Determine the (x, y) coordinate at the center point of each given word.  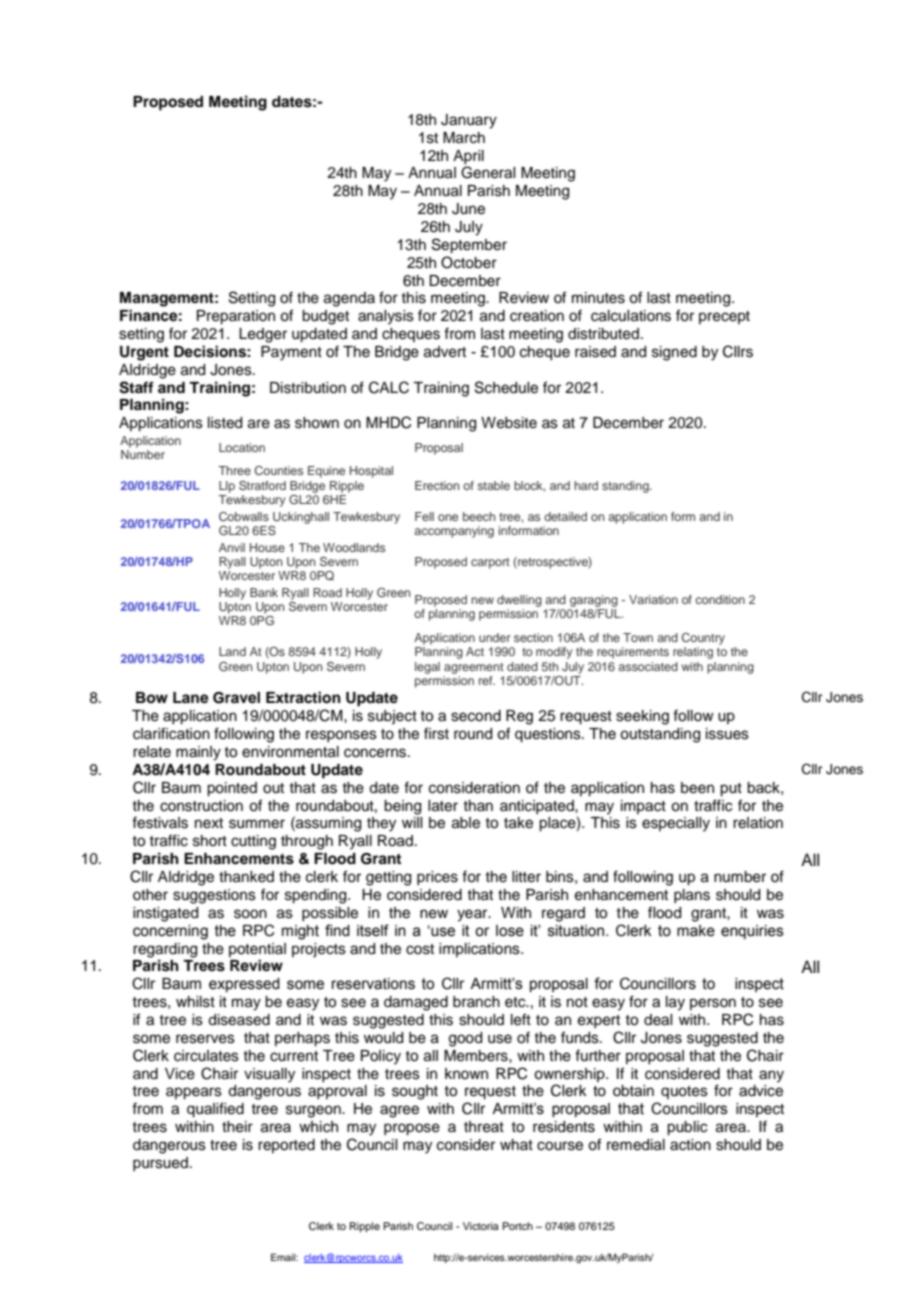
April (468, 157)
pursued (160, 1164)
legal (427, 668)
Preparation (236, 317)
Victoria (481, 1226)
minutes (598, 298)
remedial (636, 1145)
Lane (191, 698)
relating (693, 653)
